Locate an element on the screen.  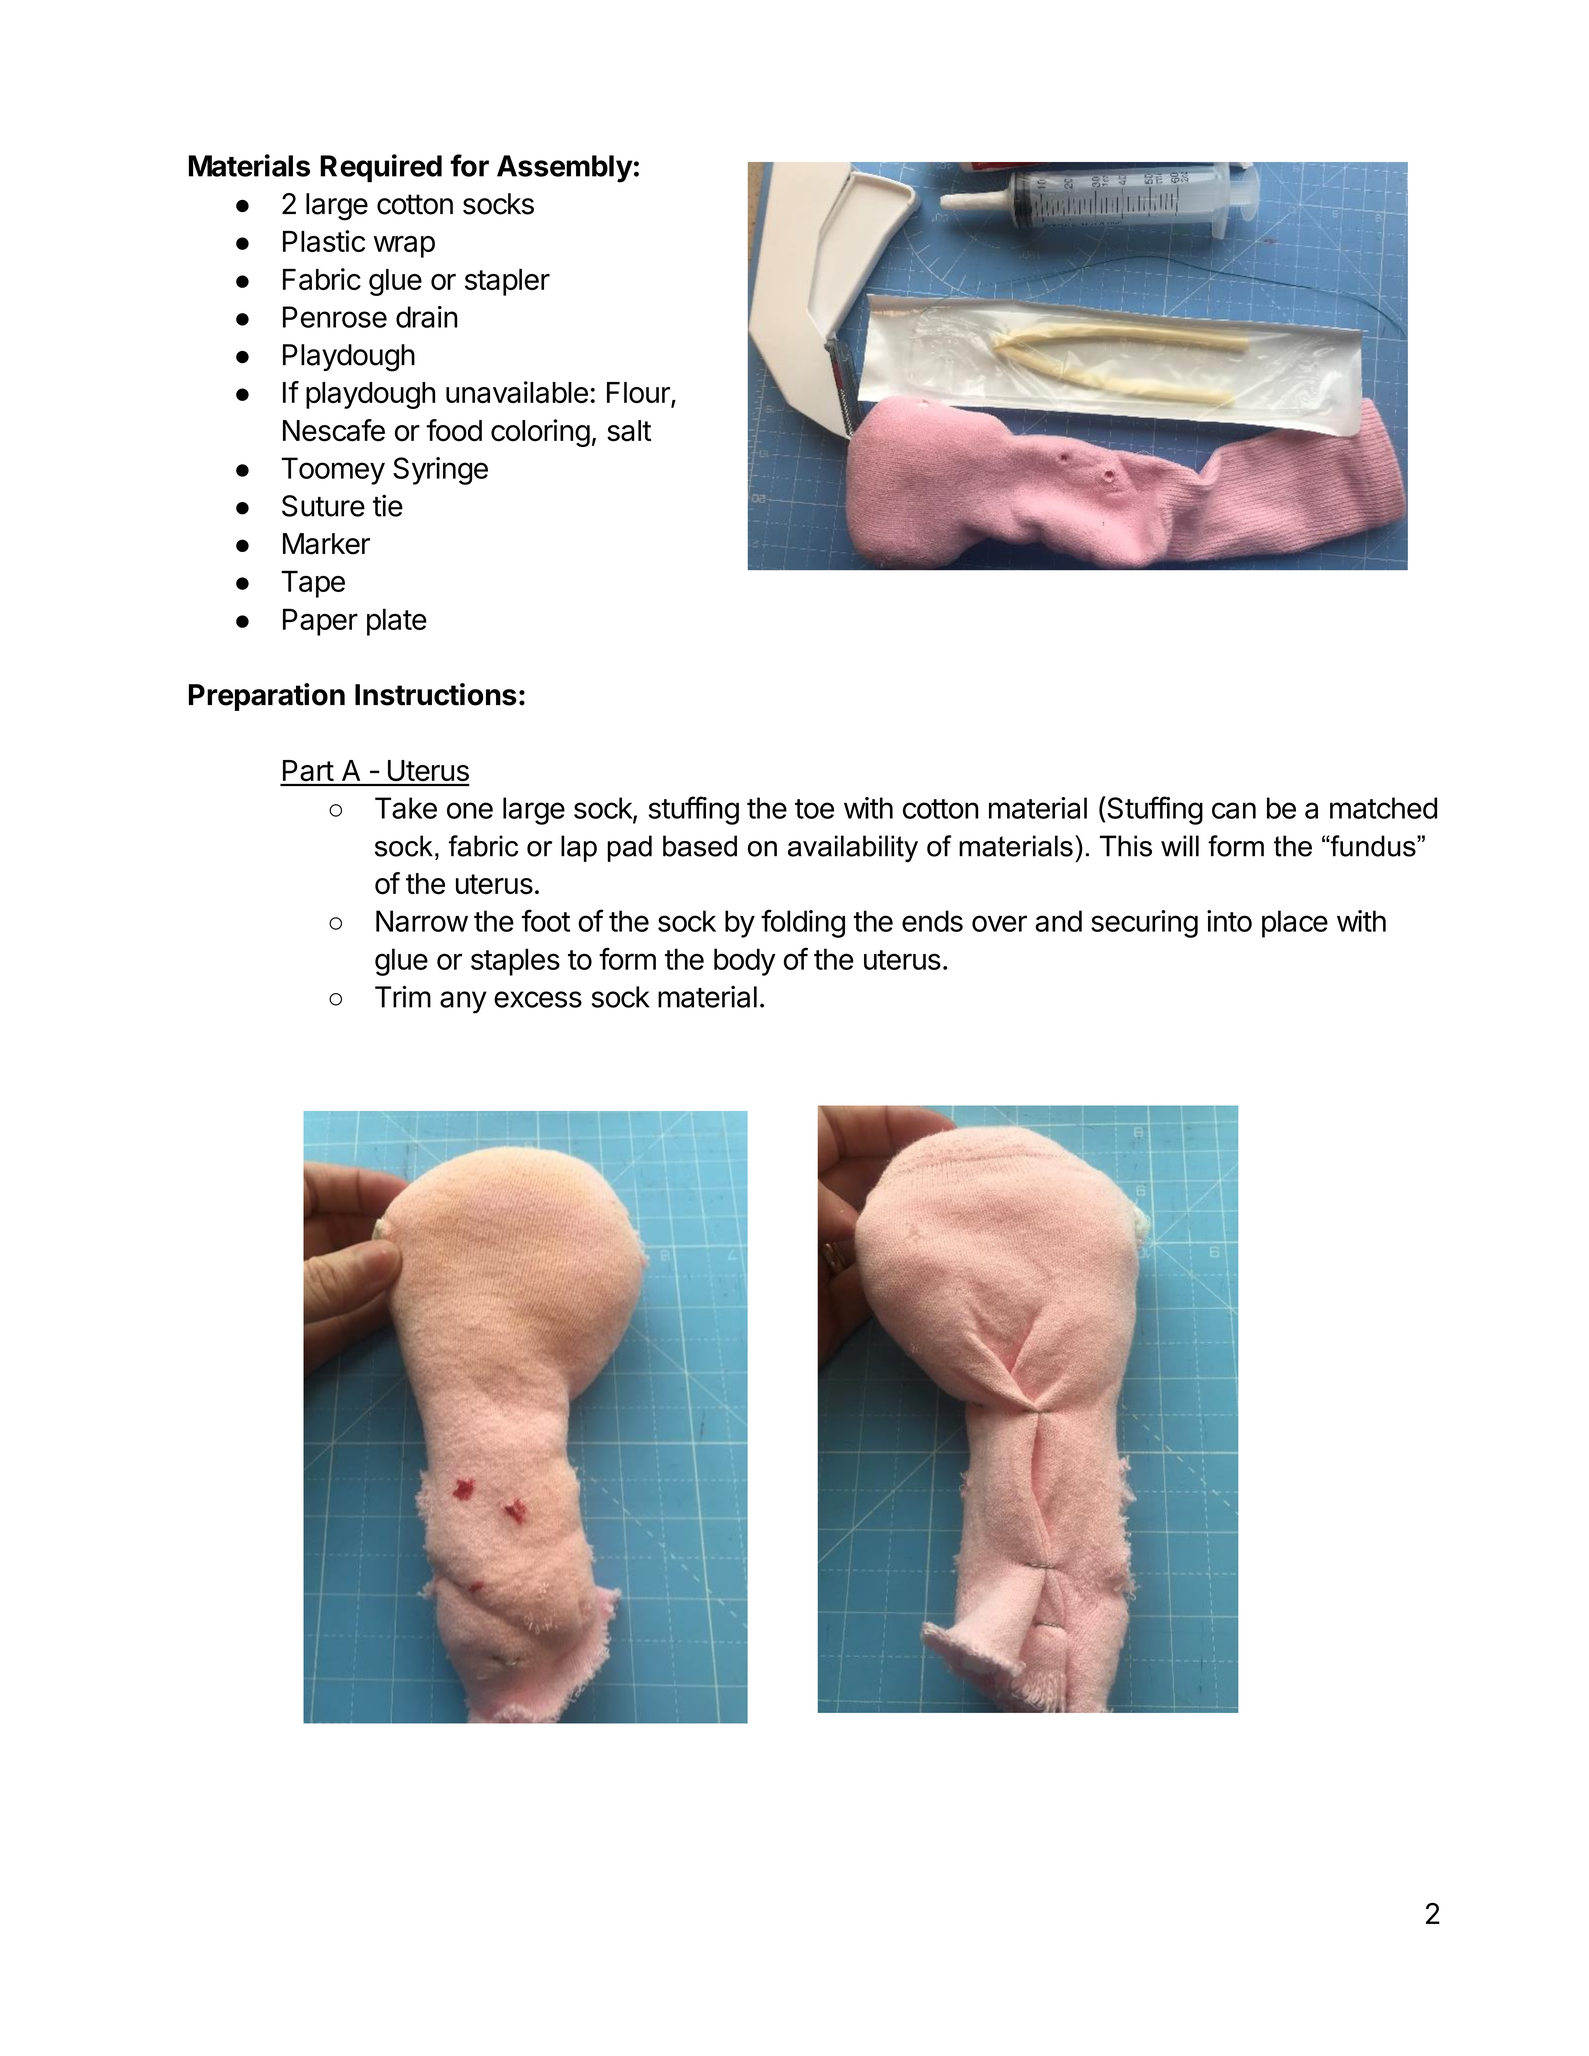
Flour is located at coordinates (639, 394).
